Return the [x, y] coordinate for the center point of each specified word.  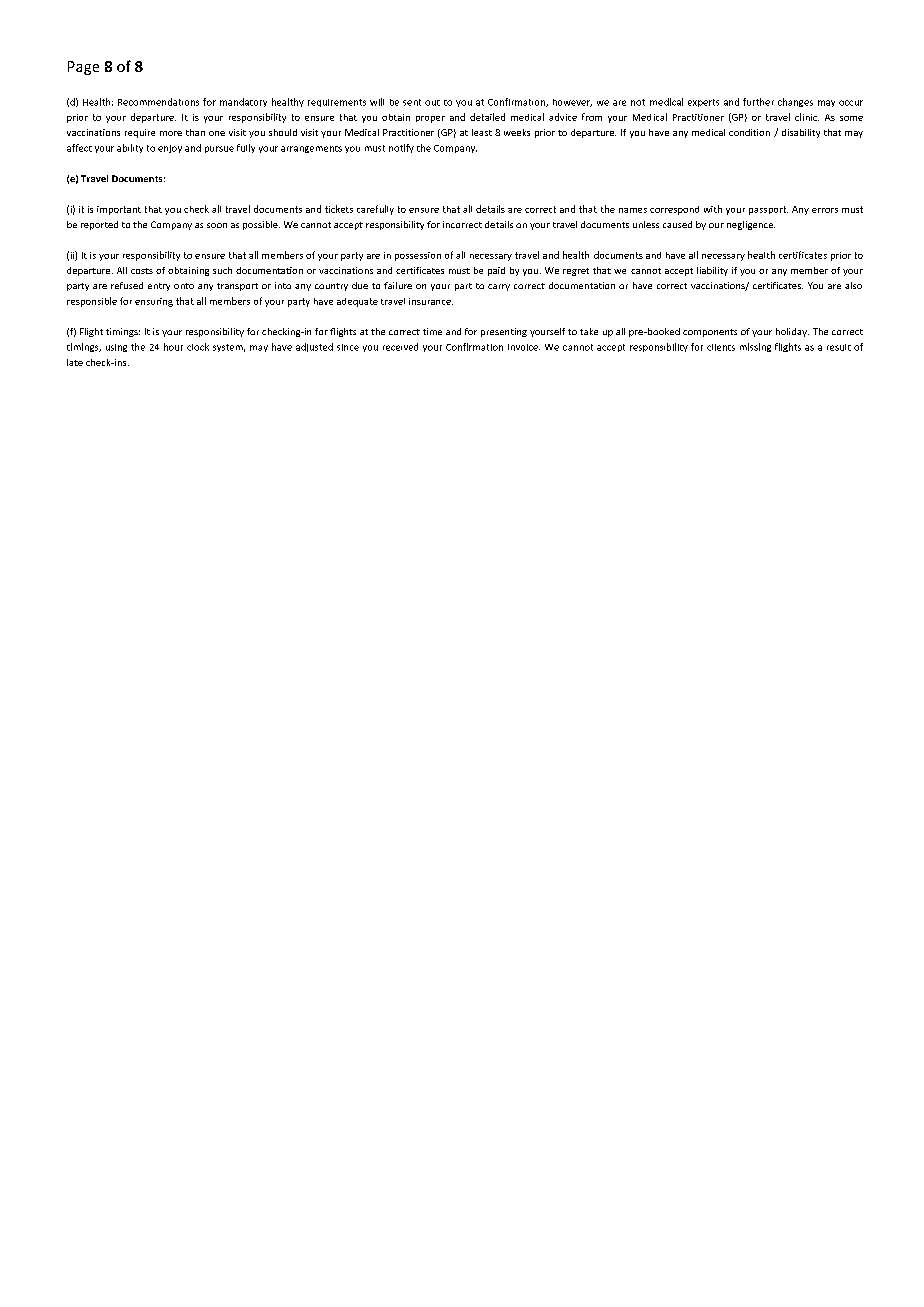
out [432, 103]
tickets [339, 209]
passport [768, 210]
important [119, 210]
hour [173, 347]
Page [83, 68]
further [758, 102]
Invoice [524, 347]
